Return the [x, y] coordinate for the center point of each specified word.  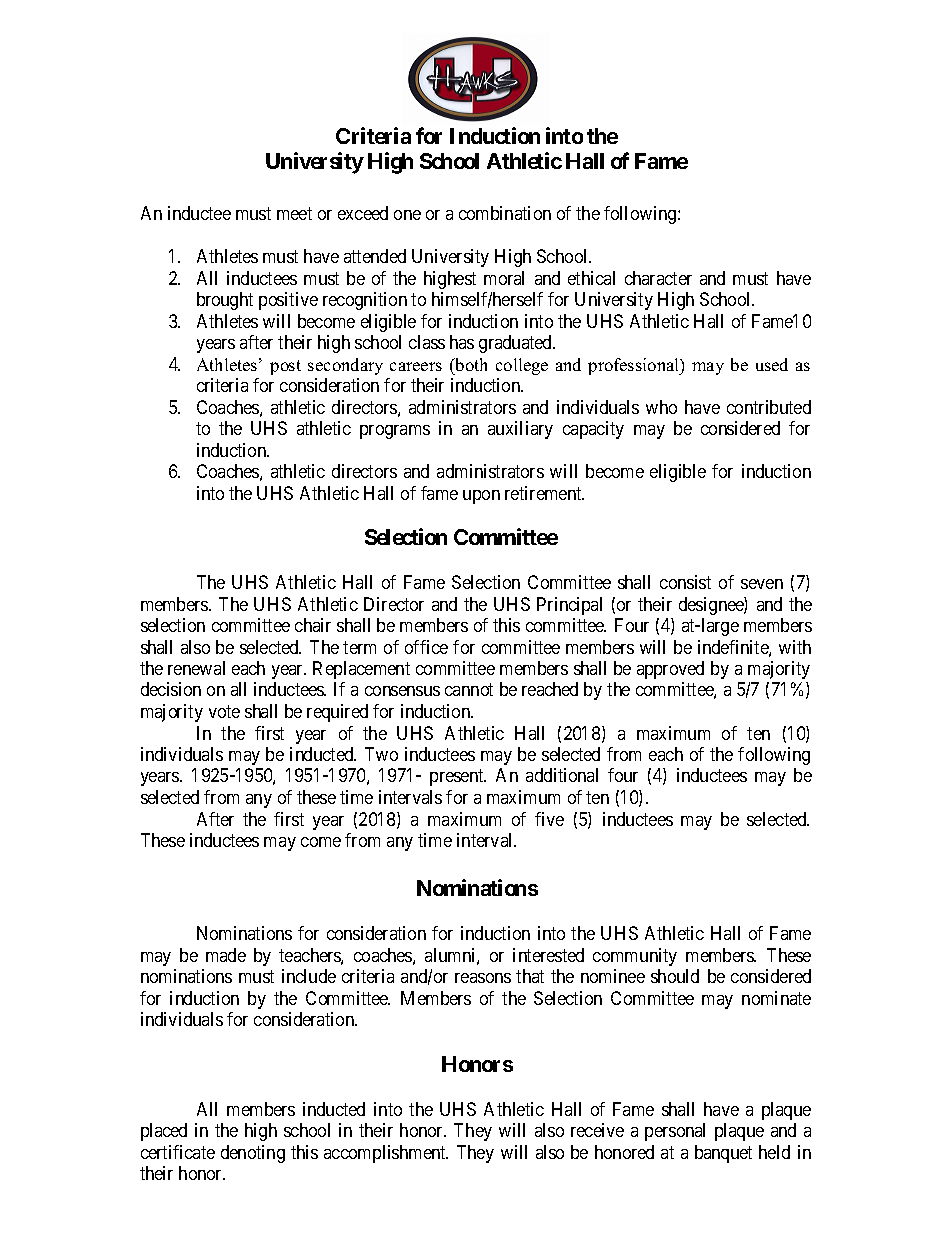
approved [670, 670]
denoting [253, 1154]
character [658, 278]
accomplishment [386, 1154]
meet [294, 213]
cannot [469, 690]
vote [224, 711]
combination [505, 213]
